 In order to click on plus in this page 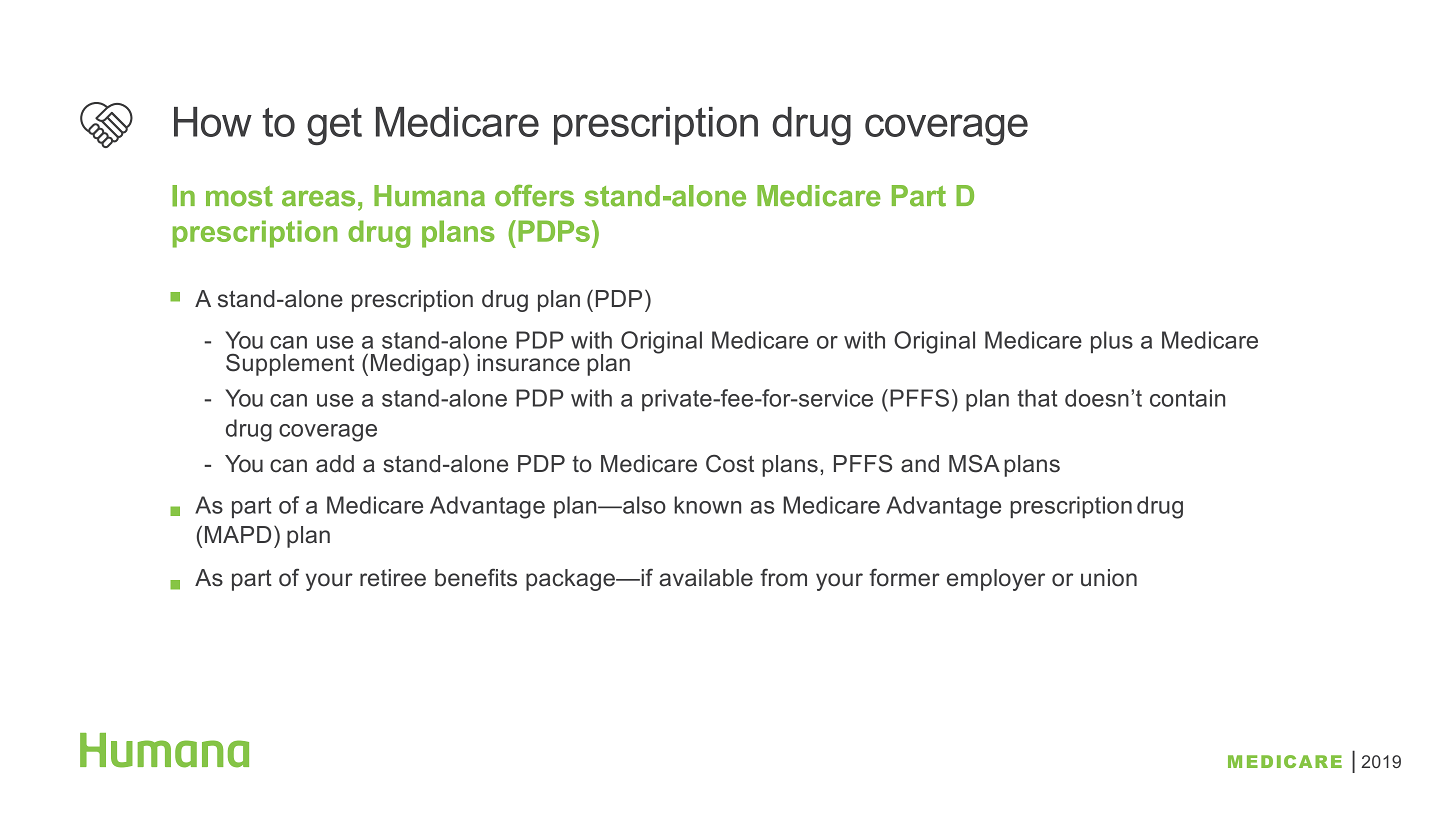, I will do `click(1112, 342)`.
